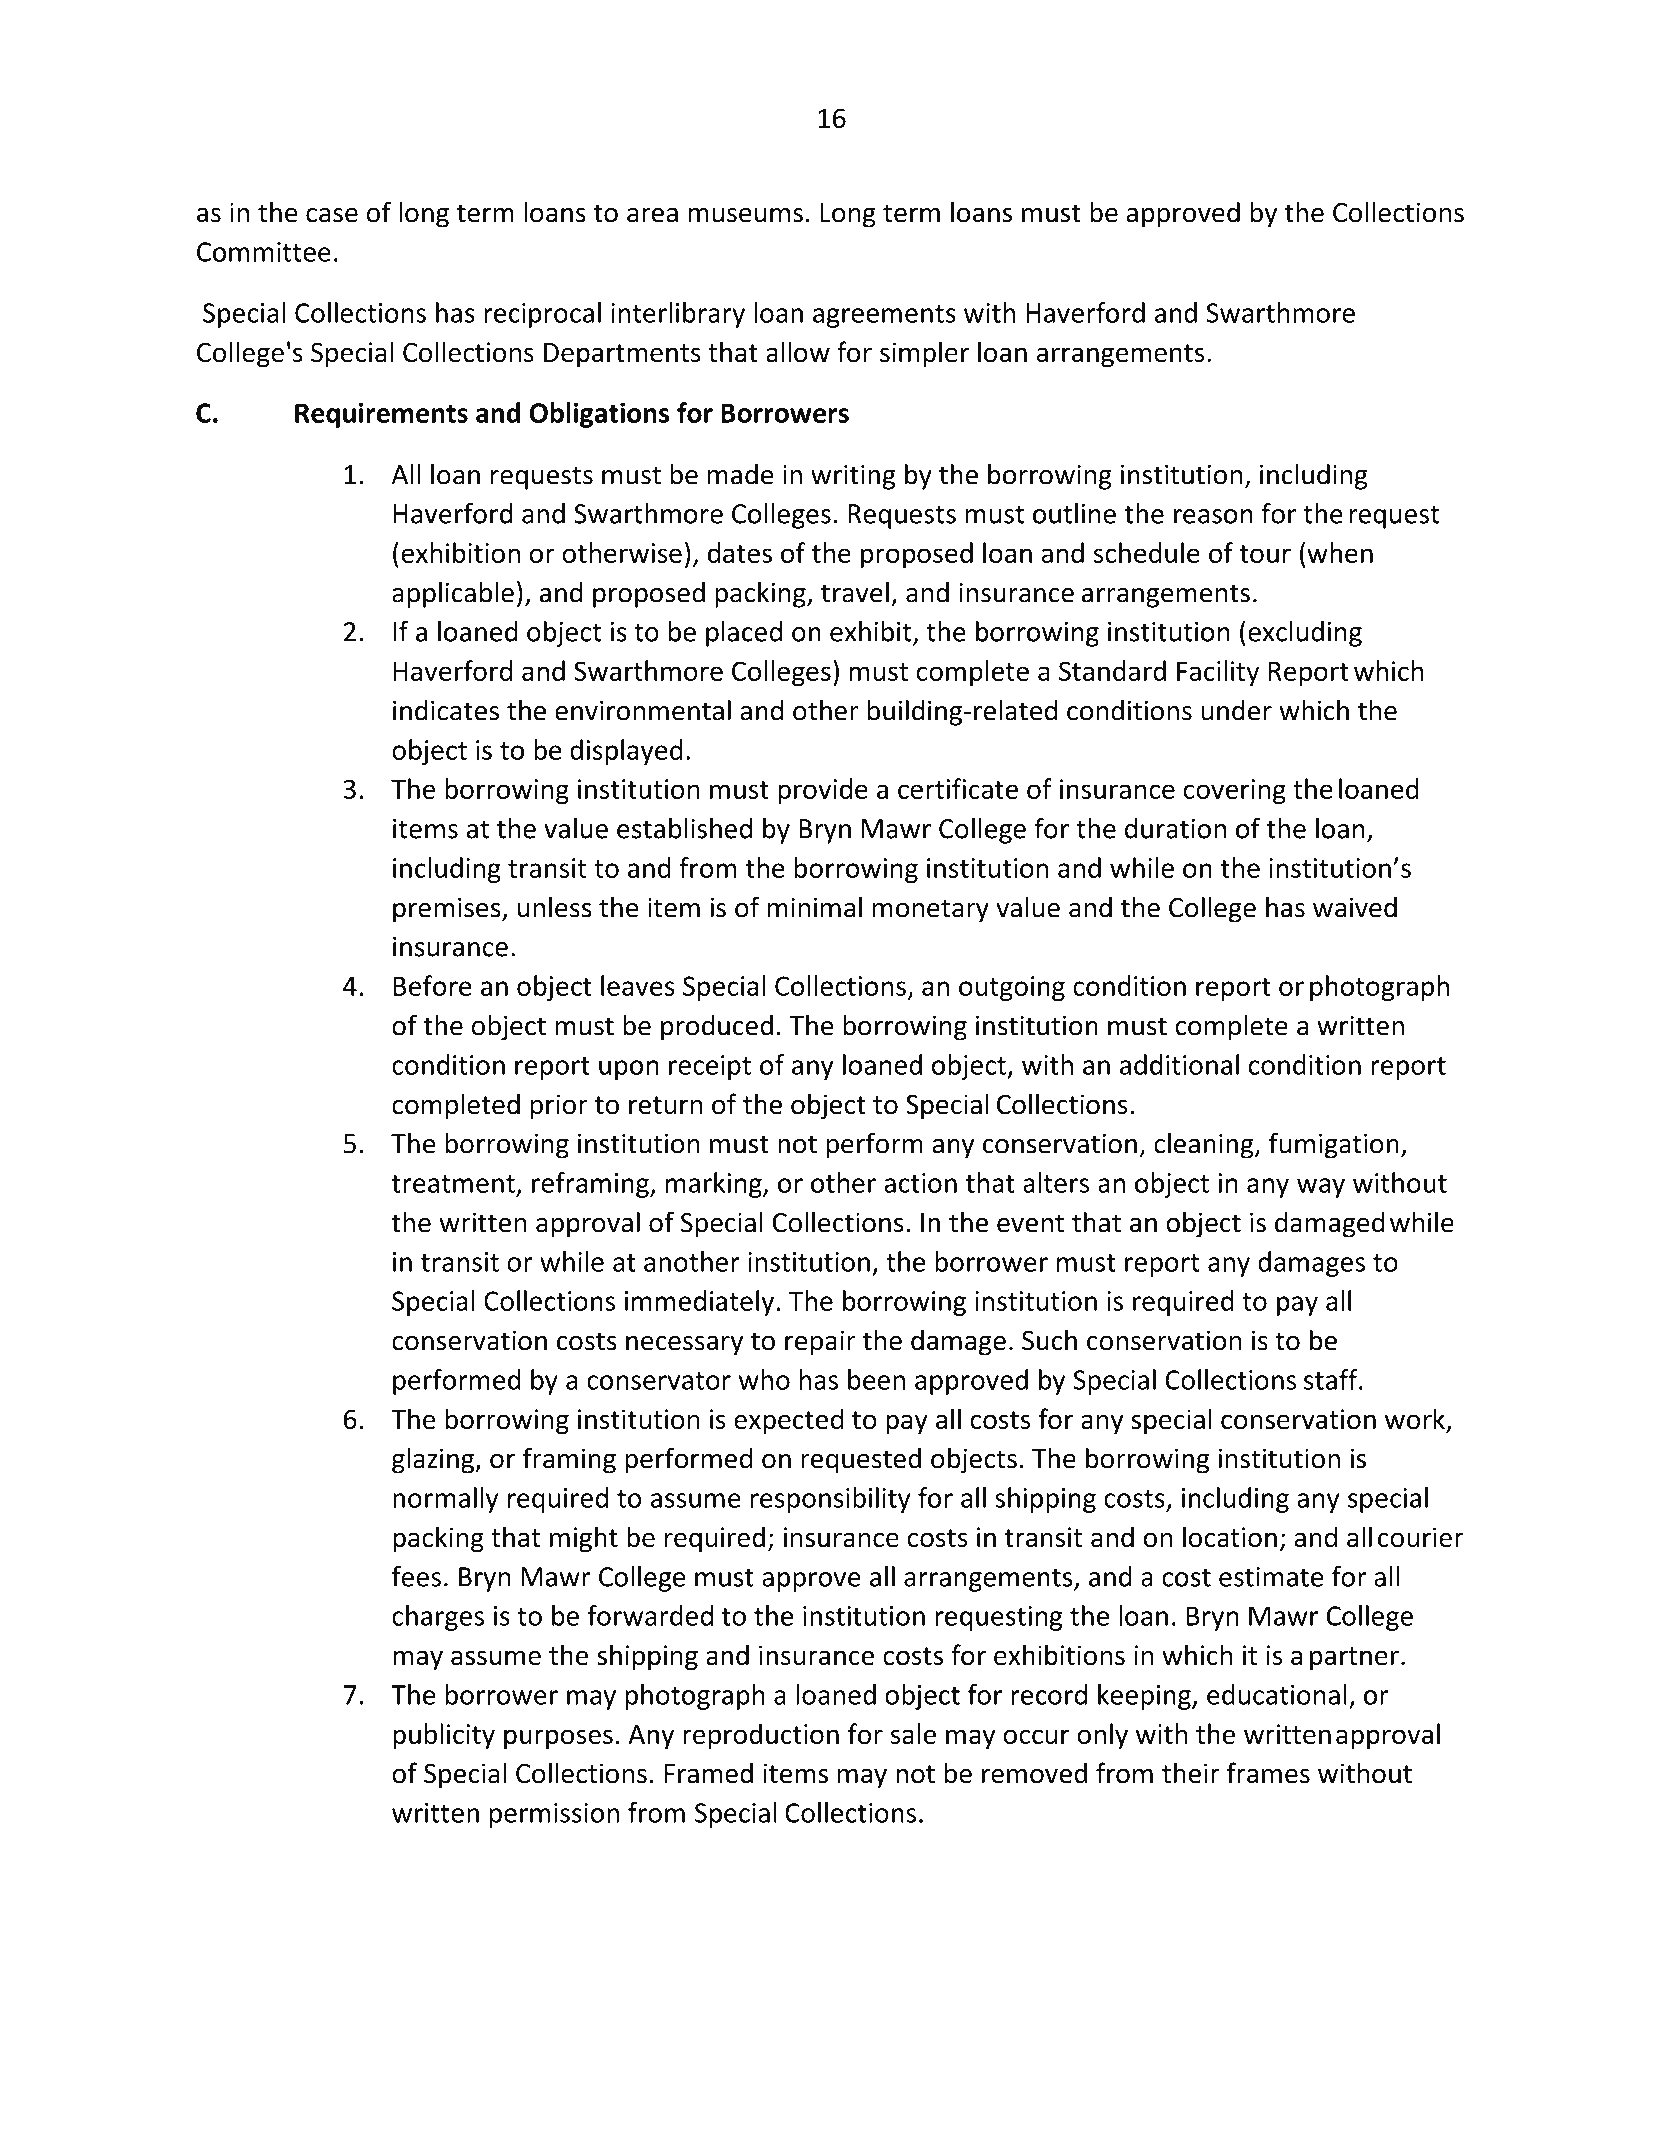 The width and height of the screenshot is (1663, 2152). Describe the element at coordinates (884, 316) in the screenshot. I see `agreements` at that location.
